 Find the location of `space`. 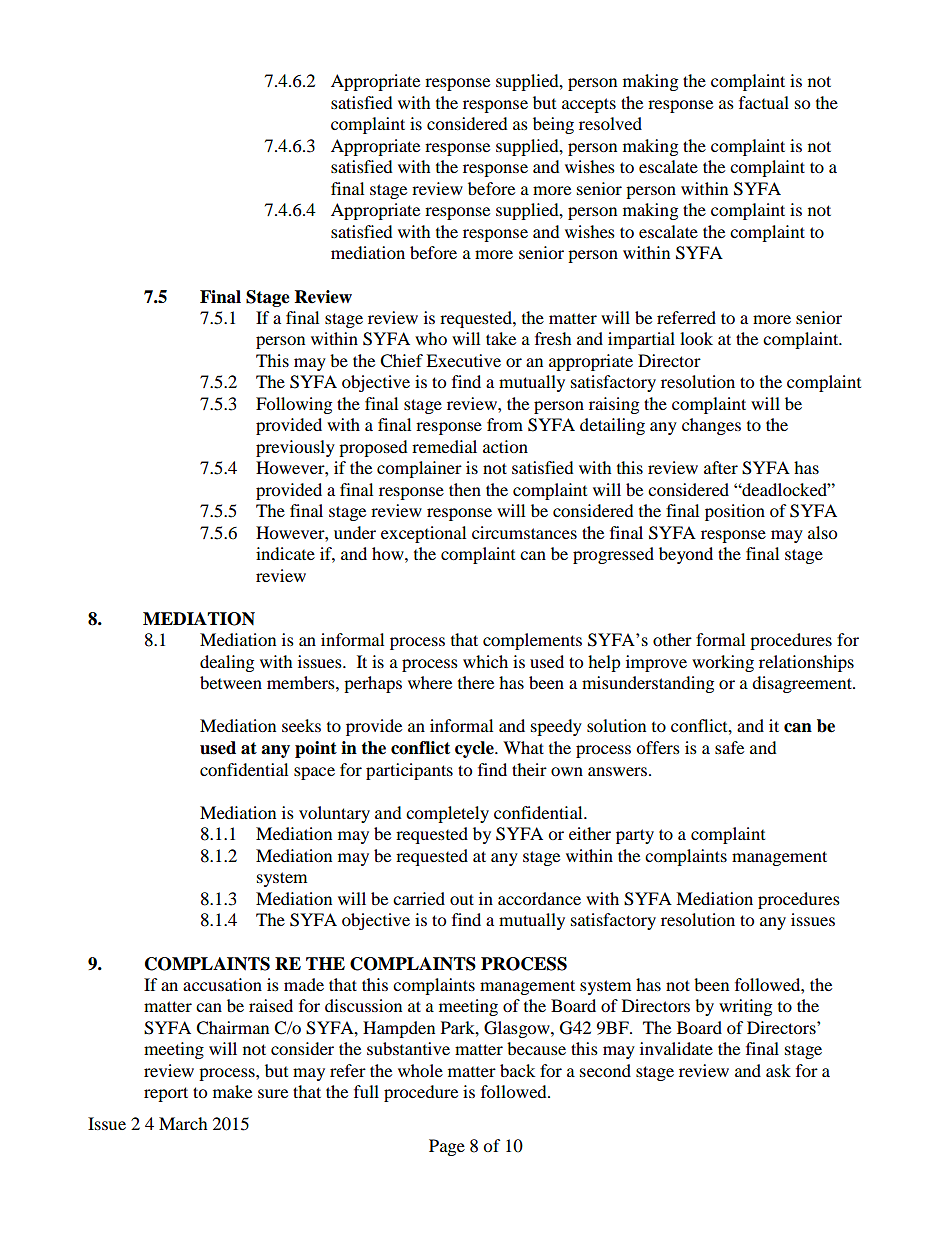

space is located at coordinates (314, 773).
